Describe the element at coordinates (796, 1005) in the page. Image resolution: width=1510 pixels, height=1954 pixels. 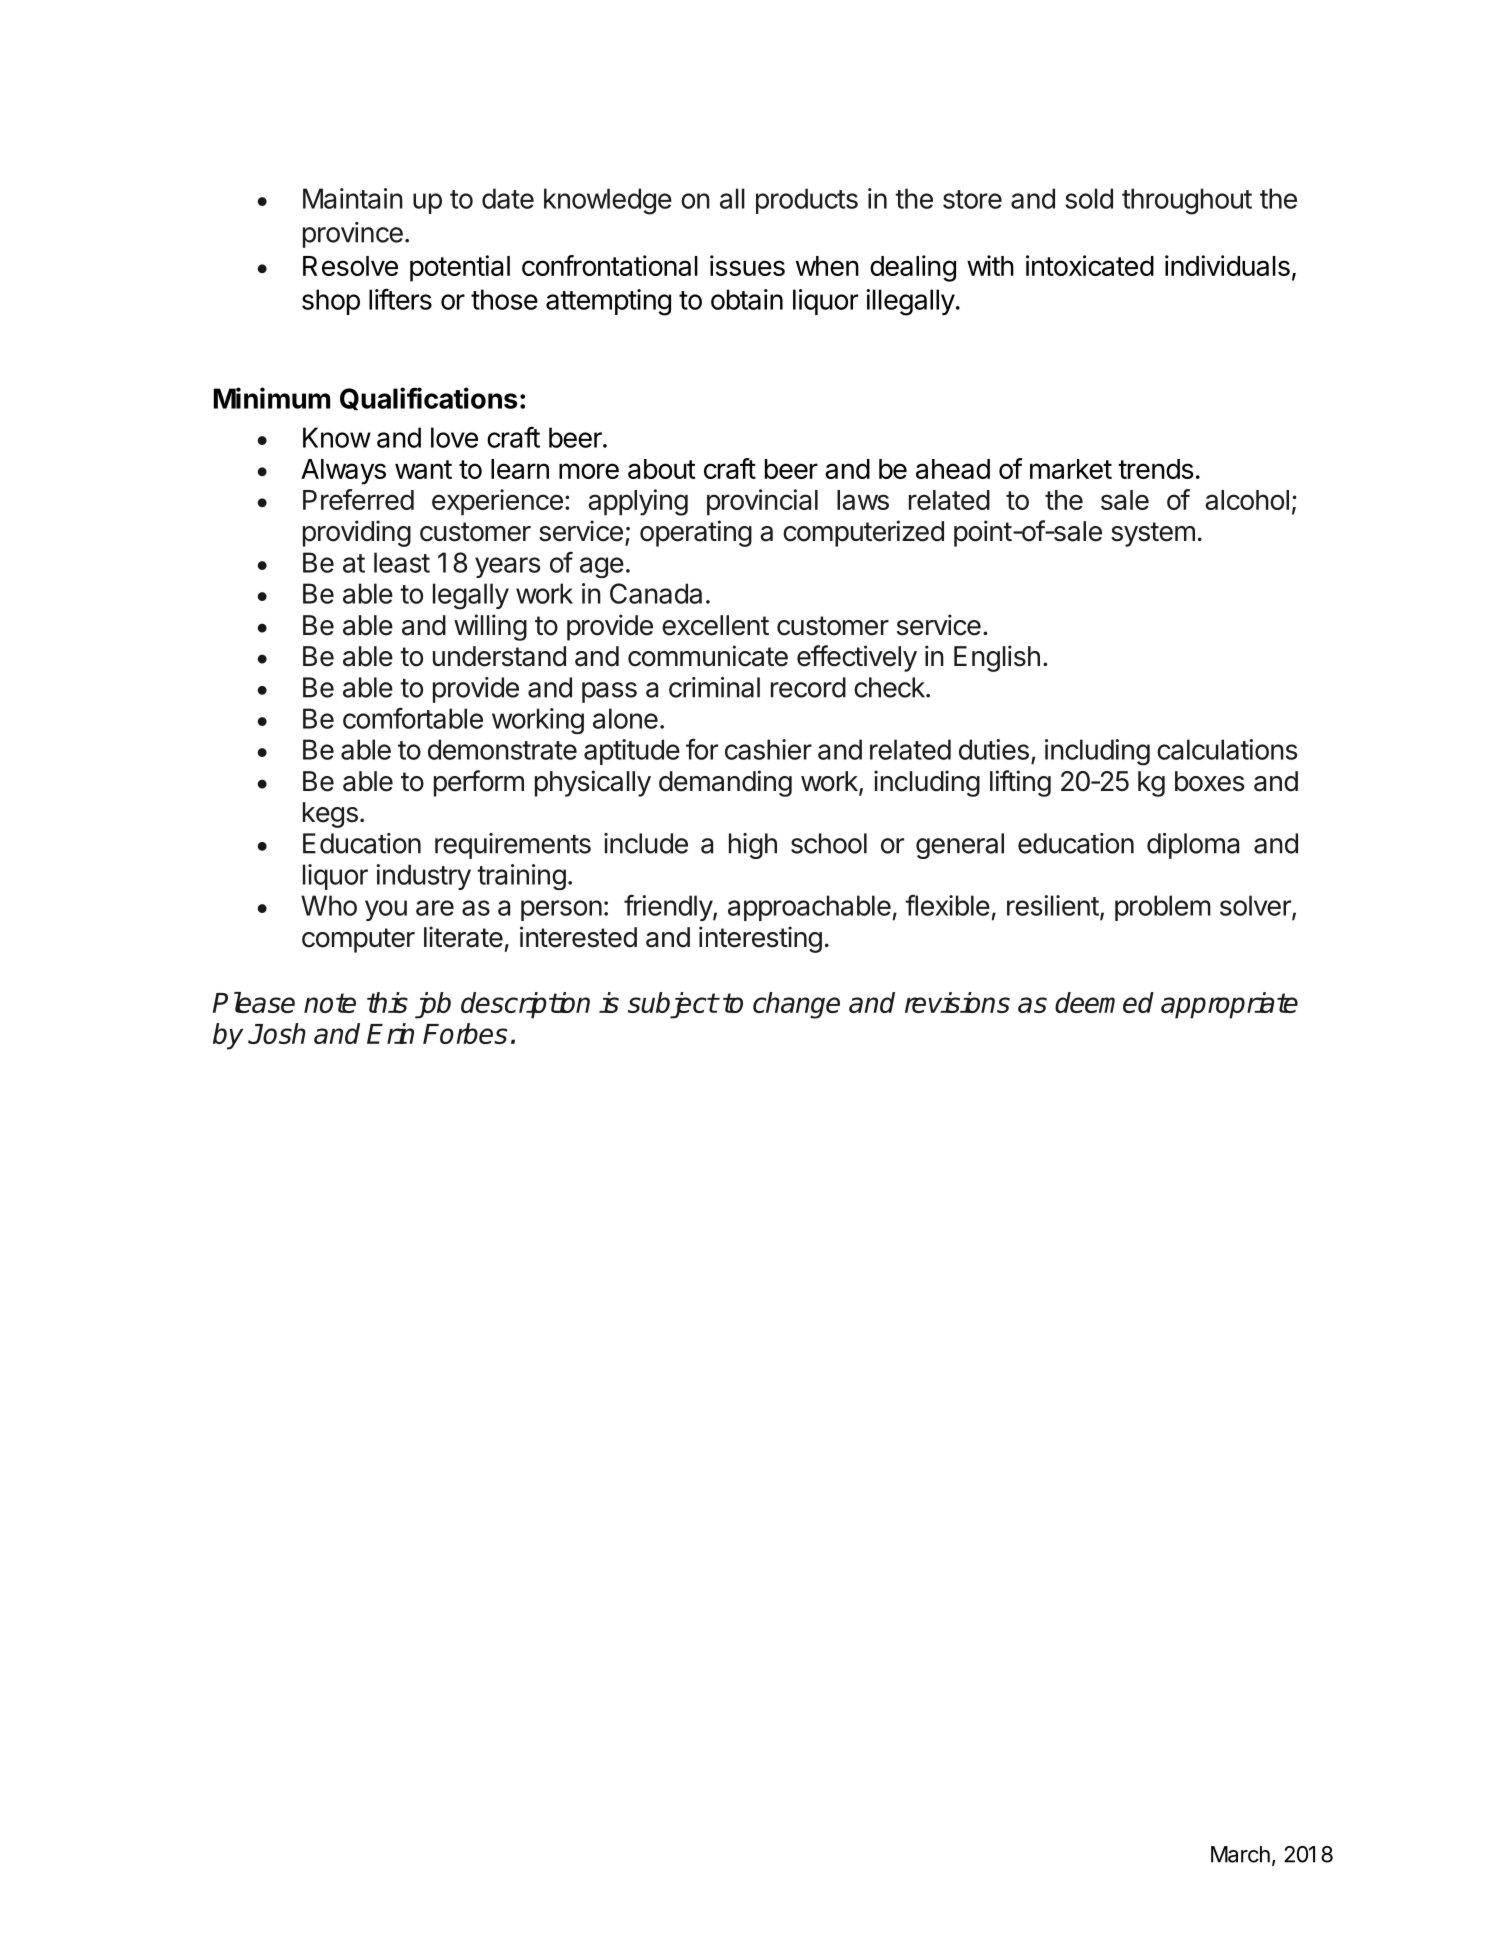
I see `change` at that location.
